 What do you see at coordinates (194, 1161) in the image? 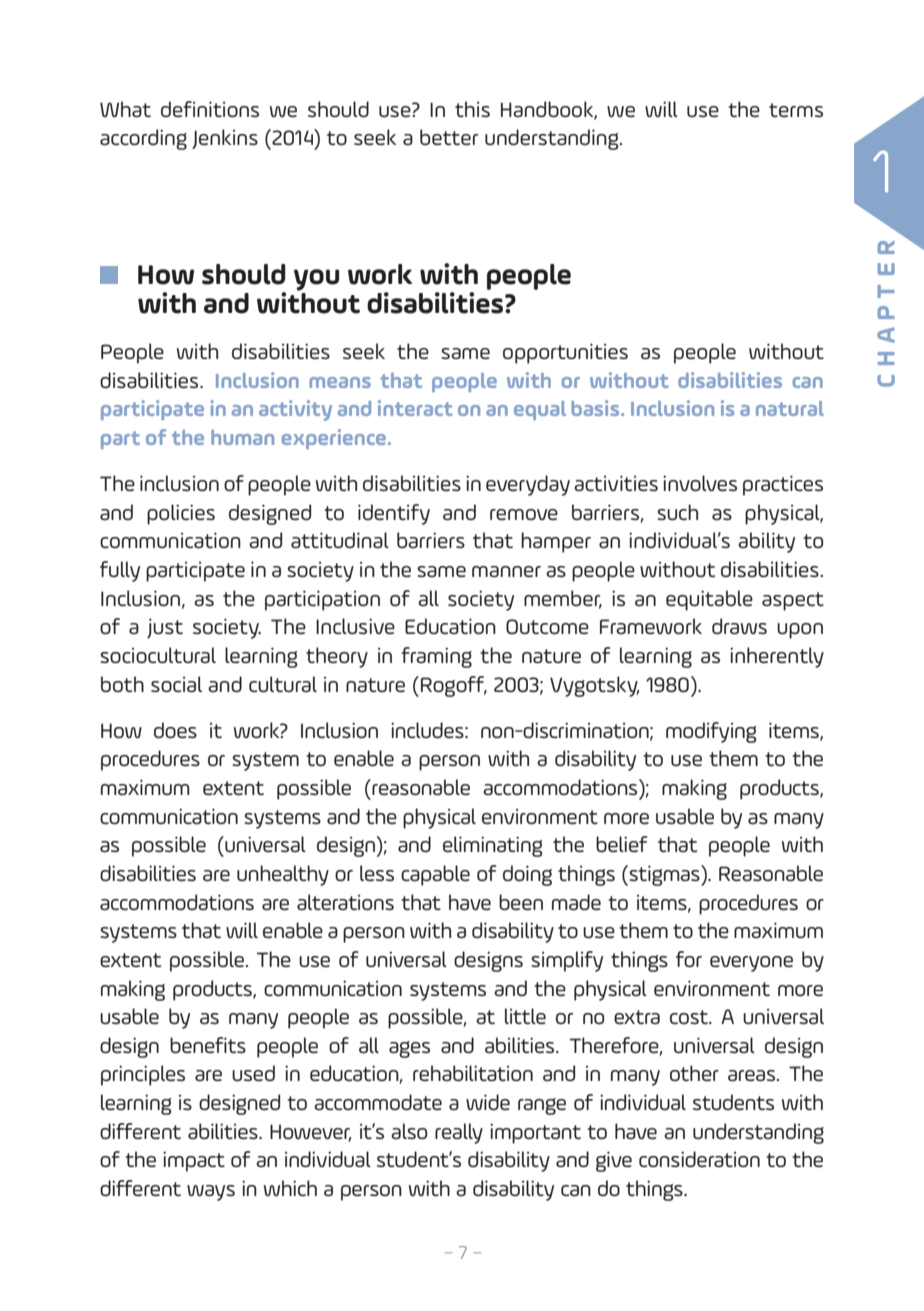
I see `impact` at bounding box center [194, 1161].
